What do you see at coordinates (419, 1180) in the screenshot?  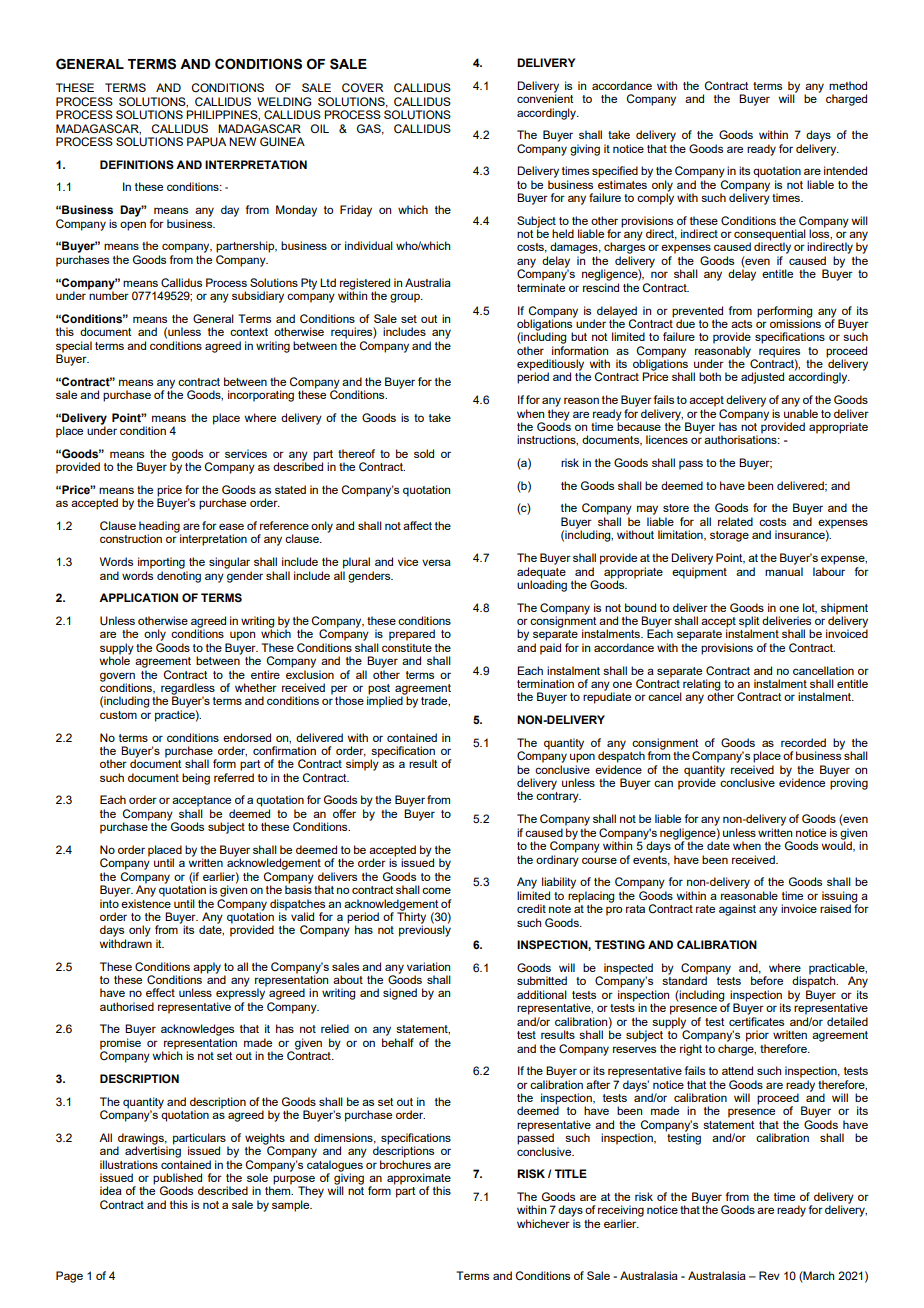 I see `approximate` at bounding box center [419, 1180].
